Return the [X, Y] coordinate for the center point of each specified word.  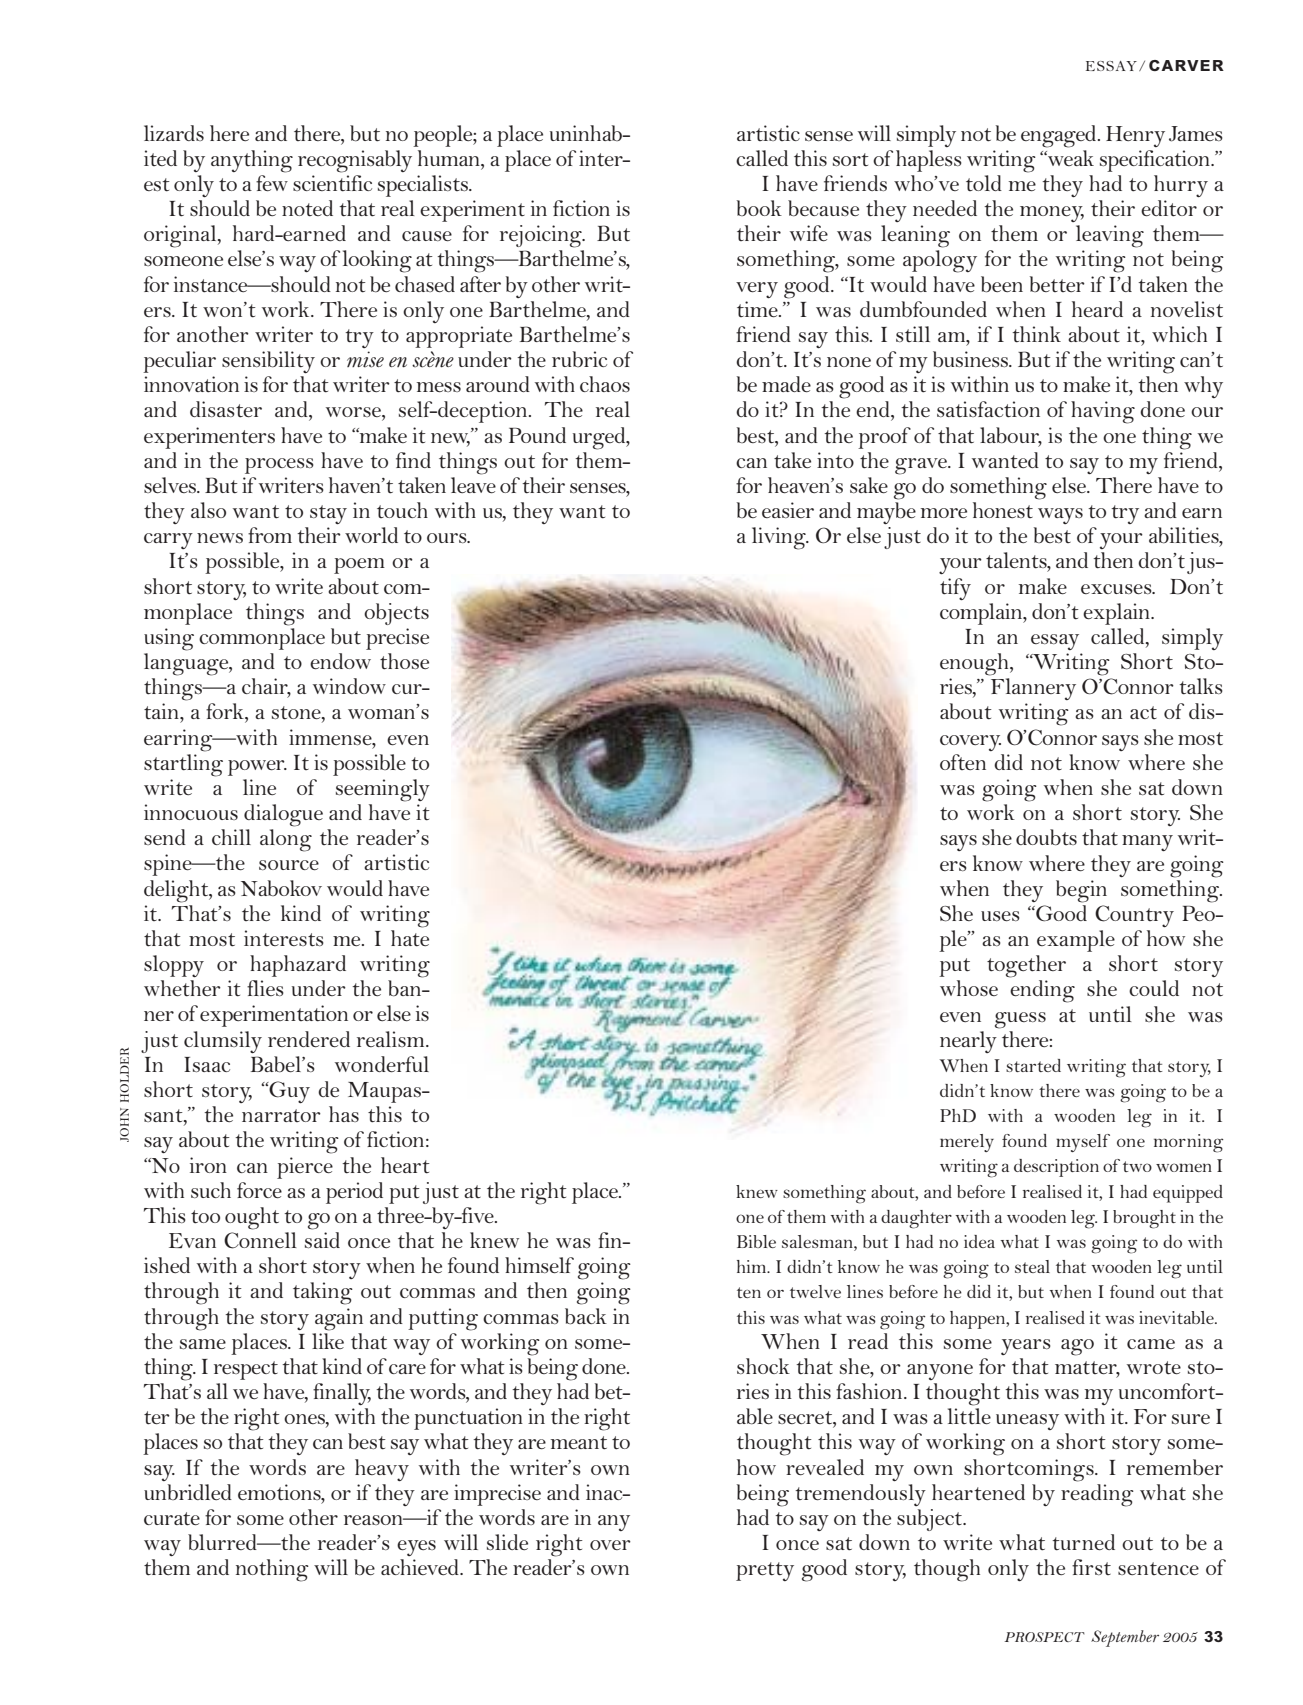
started [1033, 1065]
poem [359, 566]
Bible [756, 1241]
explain [1117, 614]
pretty [765, 1571]
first [1091, 1567]
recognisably [355, 161]
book [759, 208]
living [780, 538]
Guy [288, 1092]
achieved [421, 1567]
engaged [1060, 136]
